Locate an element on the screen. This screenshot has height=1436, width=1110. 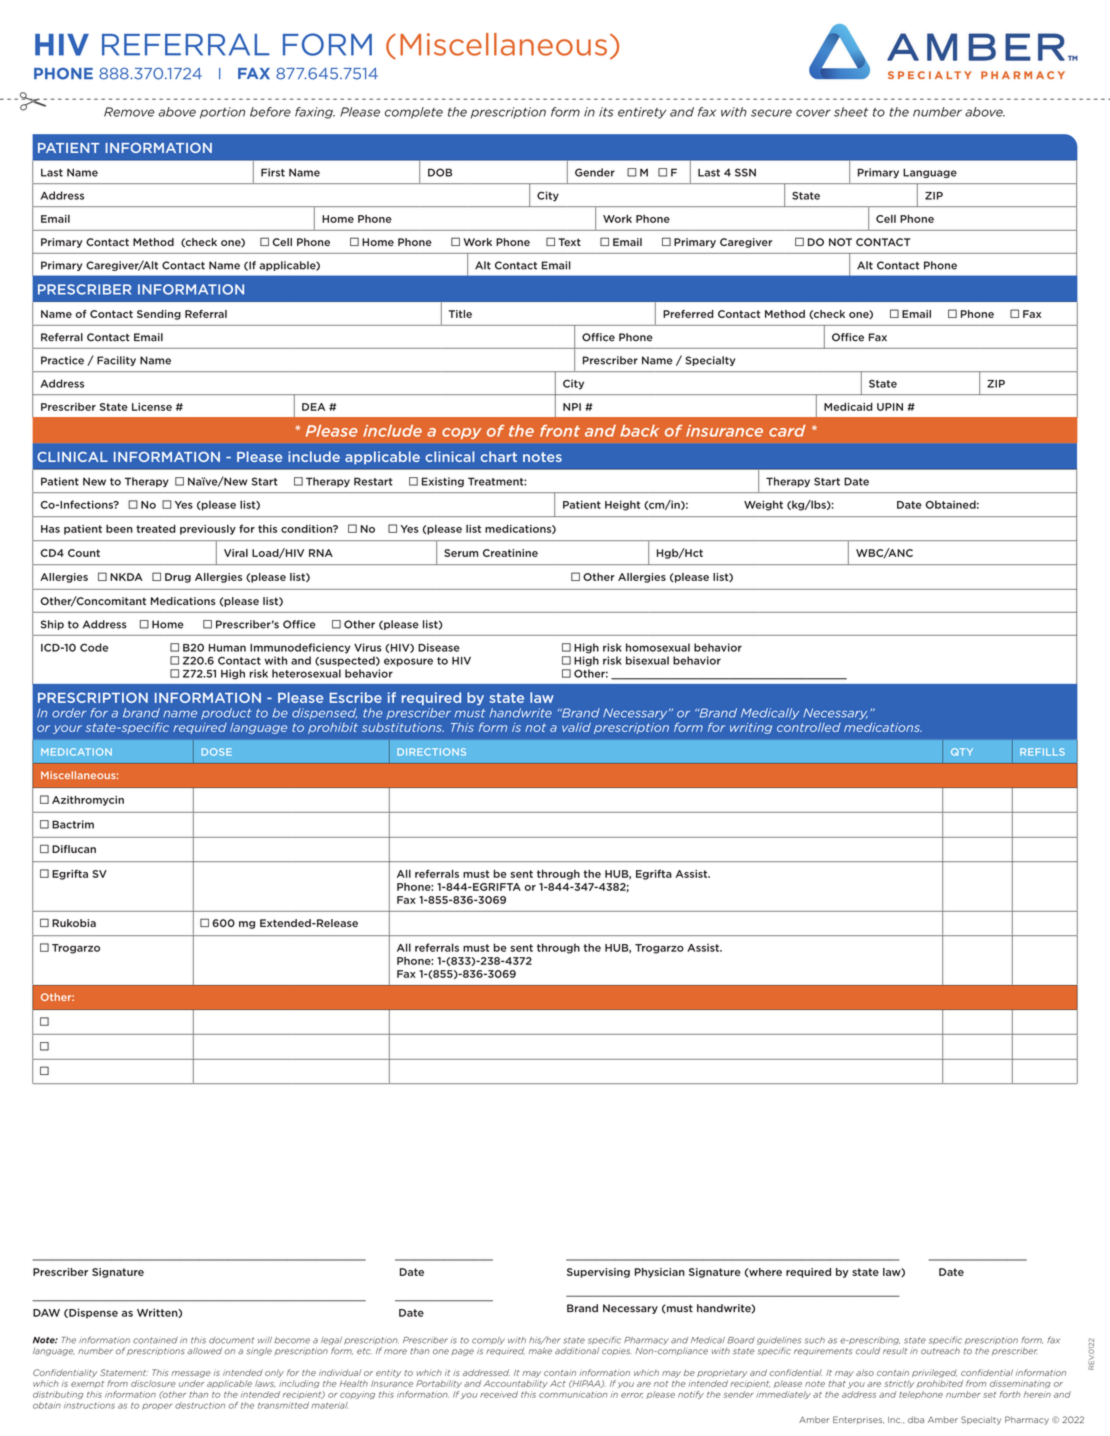
Remove is located at coordinates (129, 112).
